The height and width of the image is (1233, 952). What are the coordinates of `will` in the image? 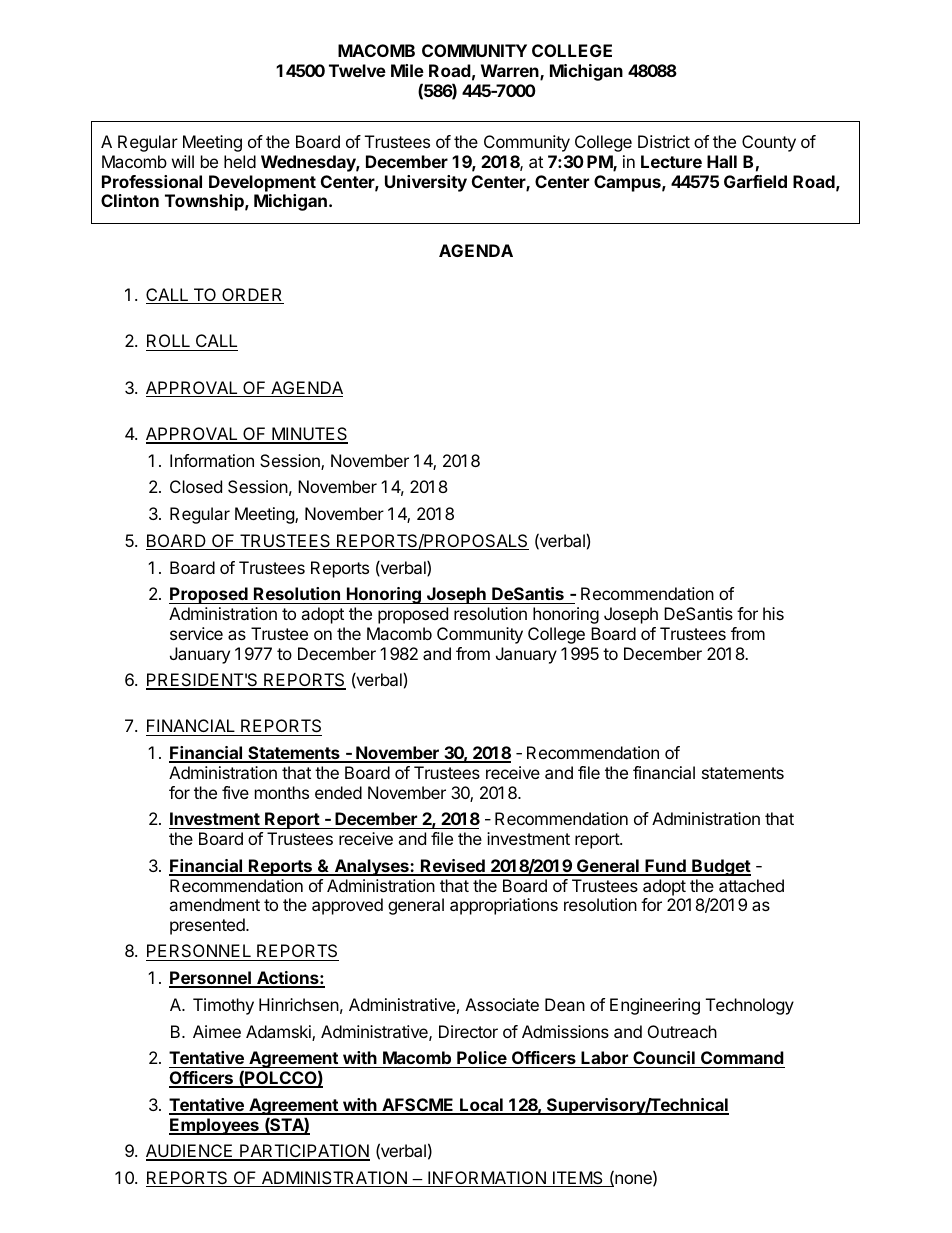 It's located at (183, 161).
